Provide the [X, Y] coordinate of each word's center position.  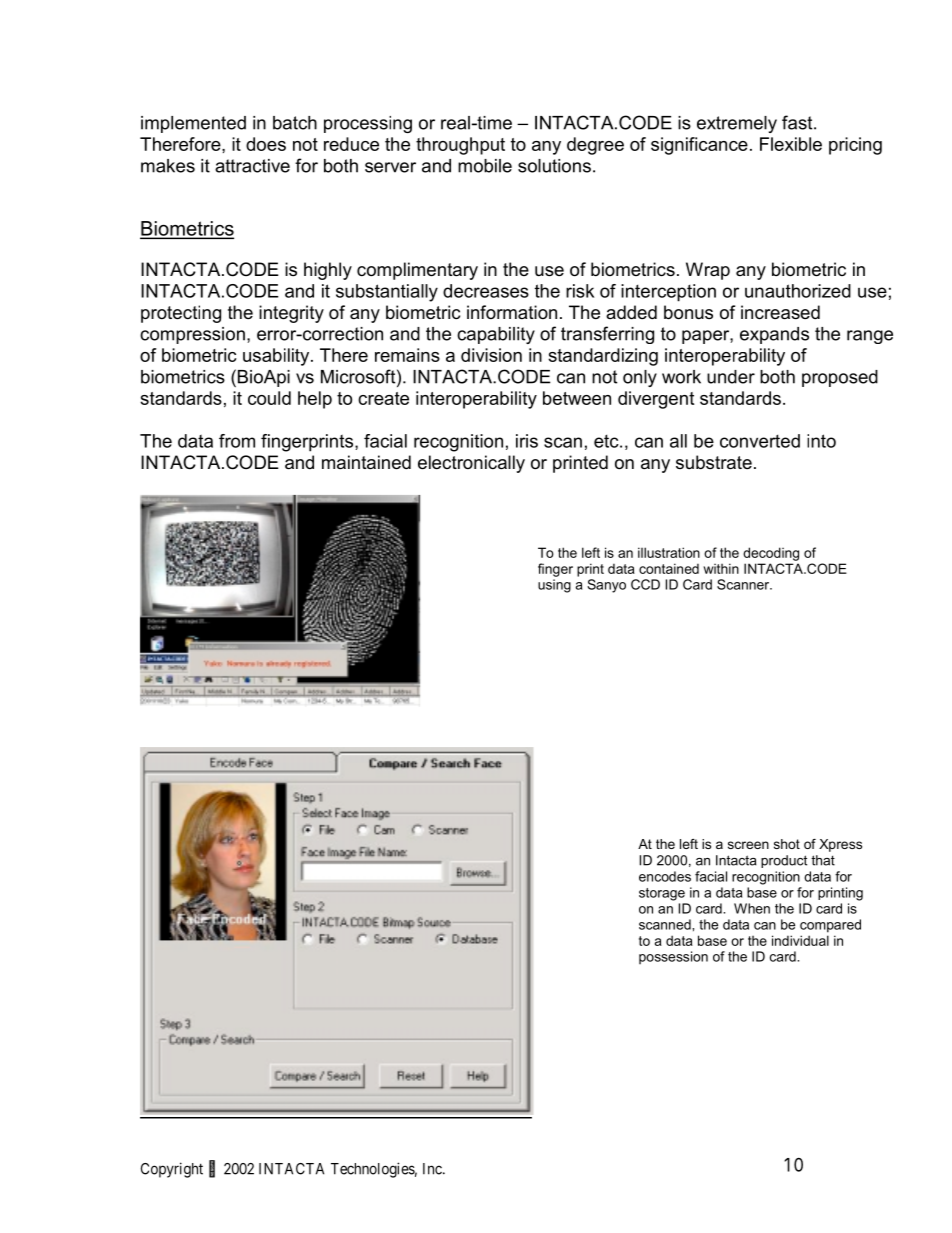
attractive [252, 166]
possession [673, 957]
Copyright [172, 1170]
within [721, 568]
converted [760, 441]
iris [527, 441]
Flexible [791, 144]
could [269, 398]
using [554, 586]
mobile [485, 166]
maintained [366, 462]
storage [662, 894]
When [752, 908]
